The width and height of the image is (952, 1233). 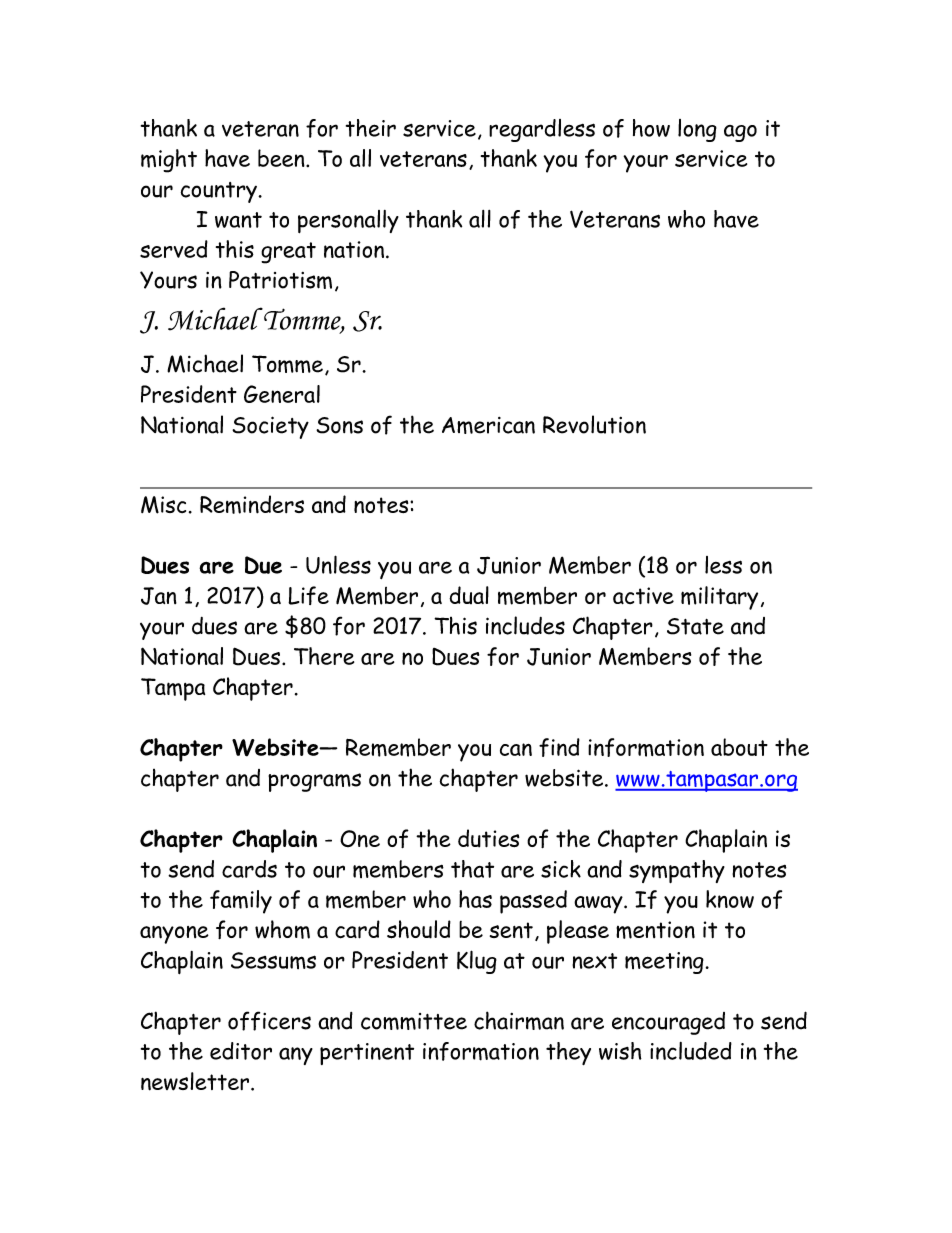 What do you see at coordinates (594, 424) in the image?
I see `Revolution` at bounding box center [594, 424].
